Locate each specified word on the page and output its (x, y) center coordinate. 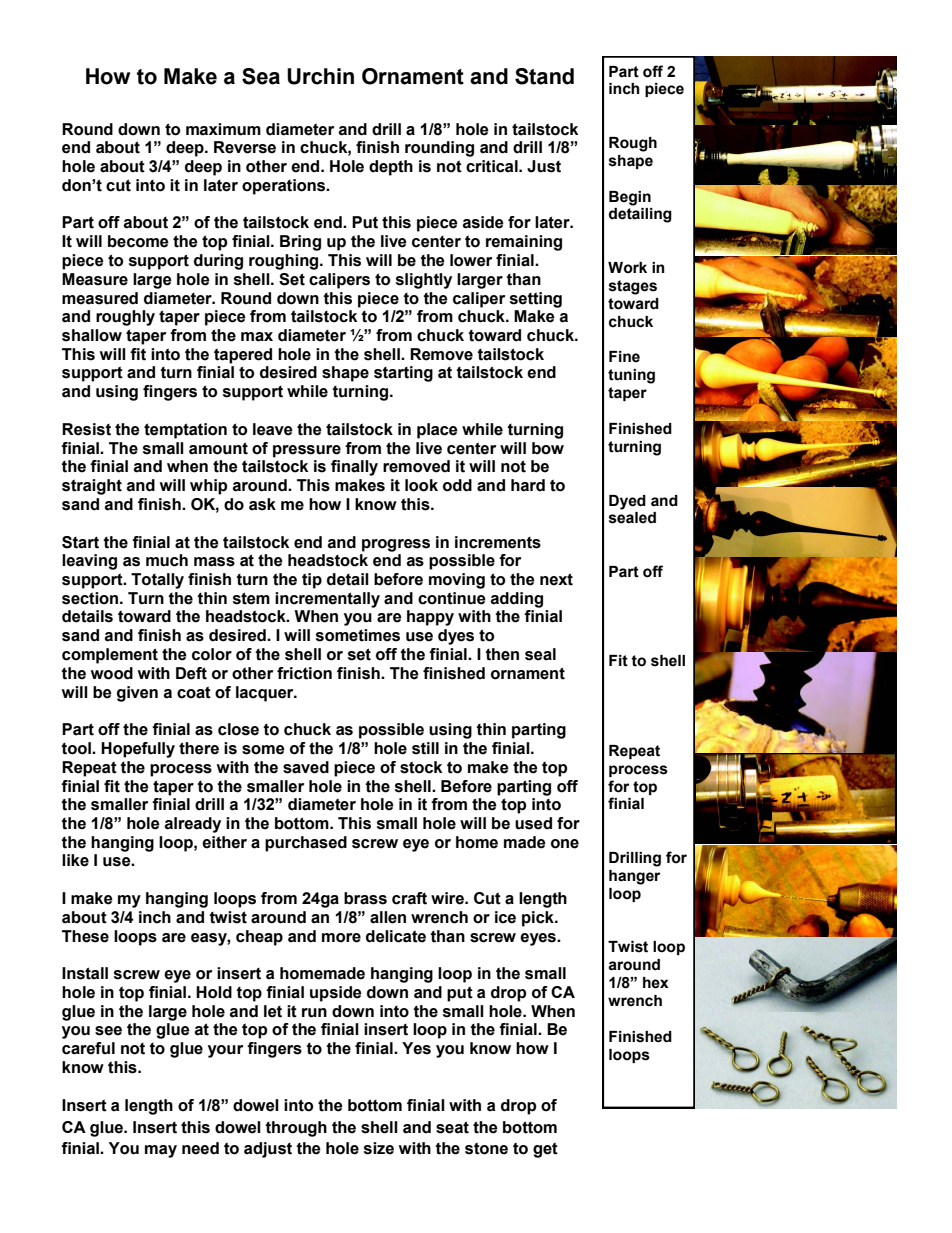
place (437, 431)
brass (365, 898)
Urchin (320, 76)
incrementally (327, 600)
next (556, 579)
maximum (223, 129)
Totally (157, 581)
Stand (544, 76)
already (192, 825)
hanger (634, 877)
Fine (624, 357)
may (161, 1151)
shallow (92, 335)
